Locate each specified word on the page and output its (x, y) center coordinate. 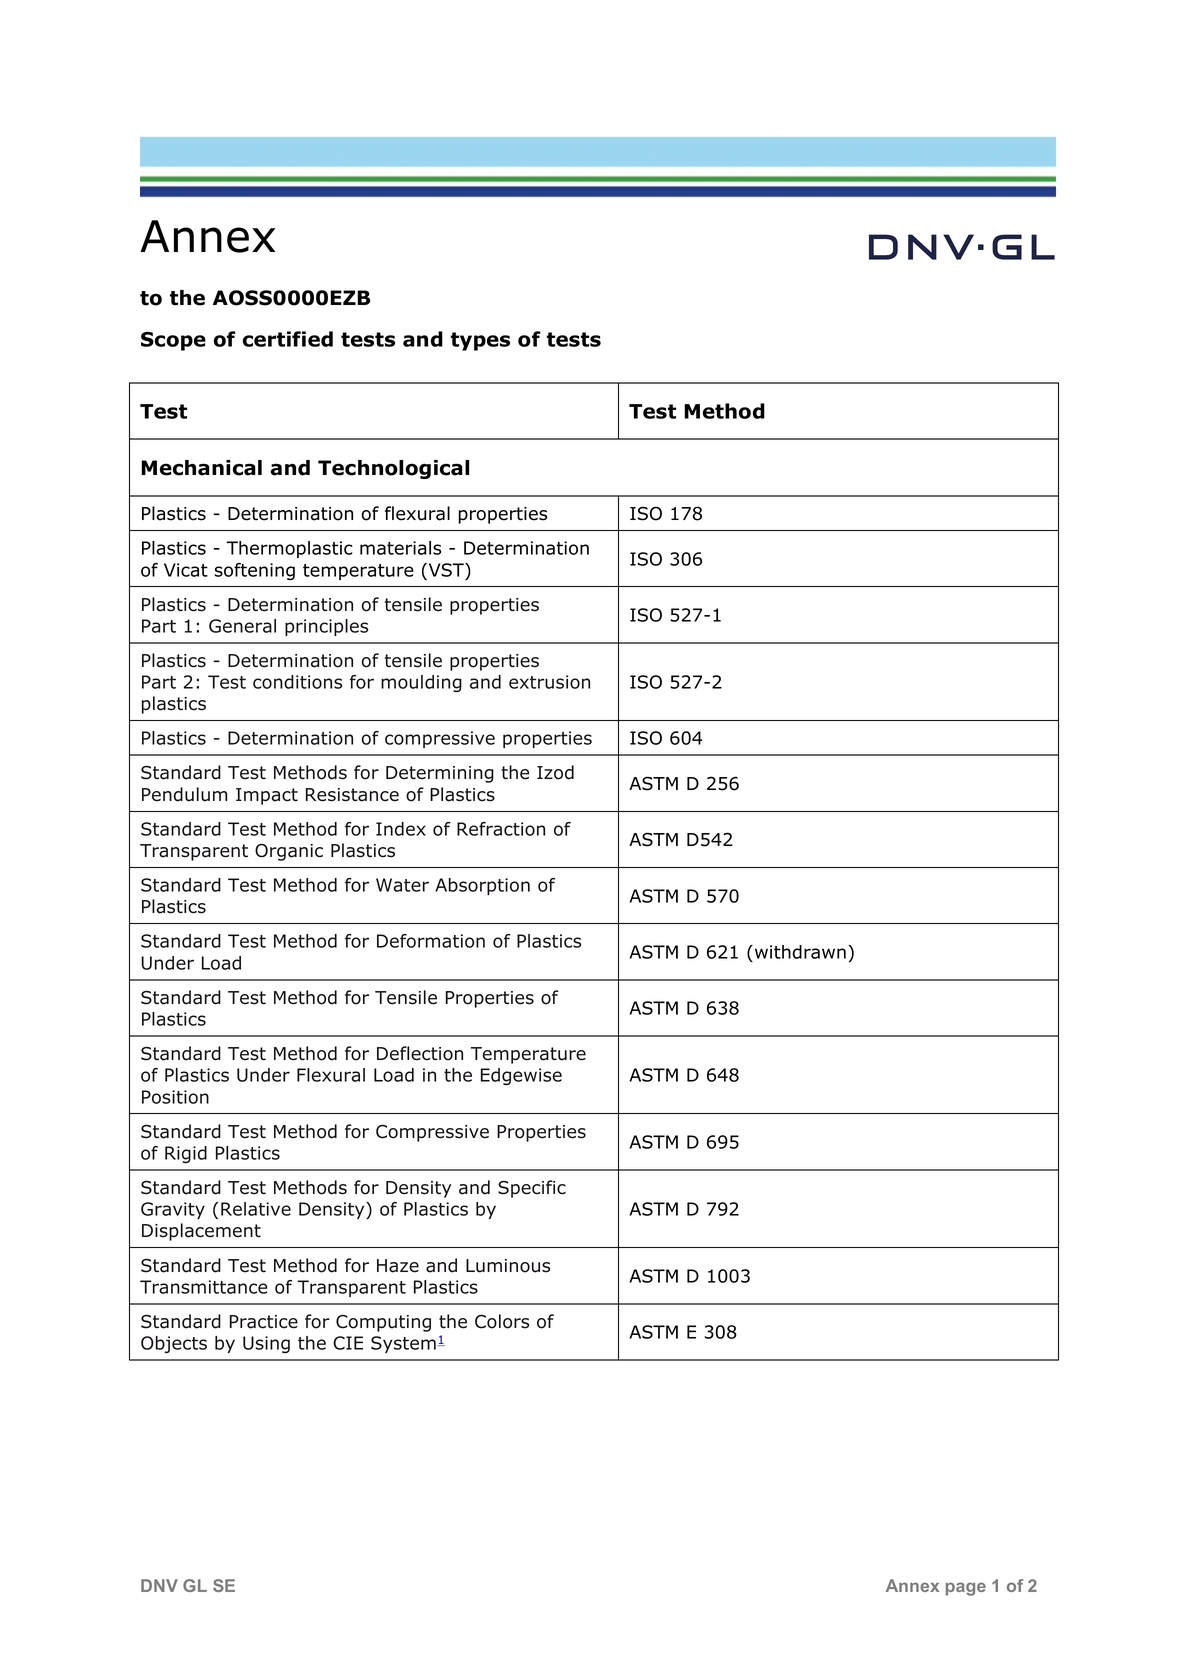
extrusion (549, 682)
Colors (502, 1321)
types (480, 341)
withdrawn (799, 952)
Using (266, 1344)
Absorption (482, 886)
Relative (256, 1209)
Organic (289, 852)
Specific (532, 1189)
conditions (297, 682)
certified (288, 339)
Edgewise (521, 1076)
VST (446, 570)
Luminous (508, 1266)
